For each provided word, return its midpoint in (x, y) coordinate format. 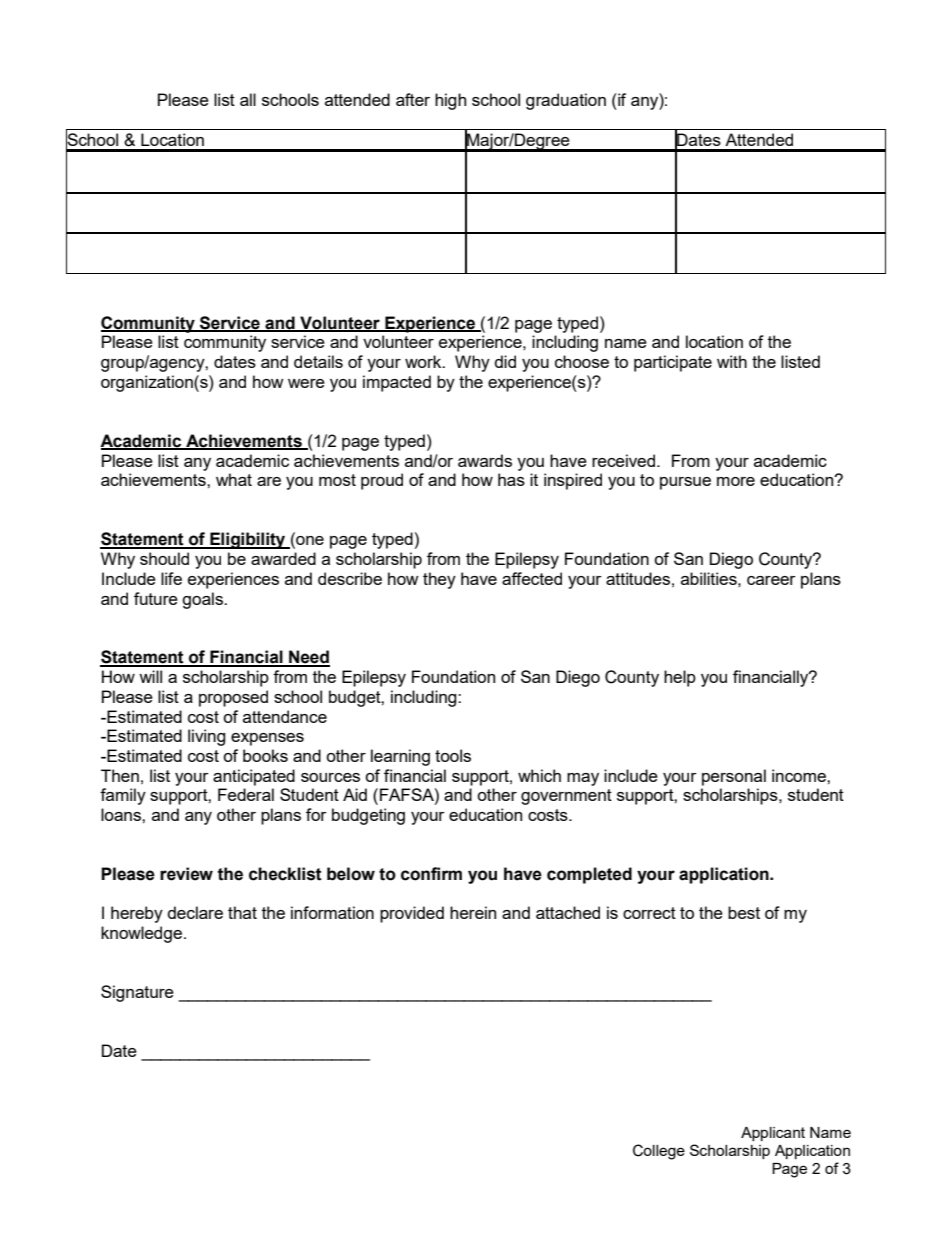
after (413, 99)
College (659, 1152)
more (736, 481)
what (234, 479)
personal (734, 777)
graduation (566, 101)
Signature (137, 993)
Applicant (773, 1134)
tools (453, 755)
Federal (246, 794)
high (450, 101)
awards (485, 460)
